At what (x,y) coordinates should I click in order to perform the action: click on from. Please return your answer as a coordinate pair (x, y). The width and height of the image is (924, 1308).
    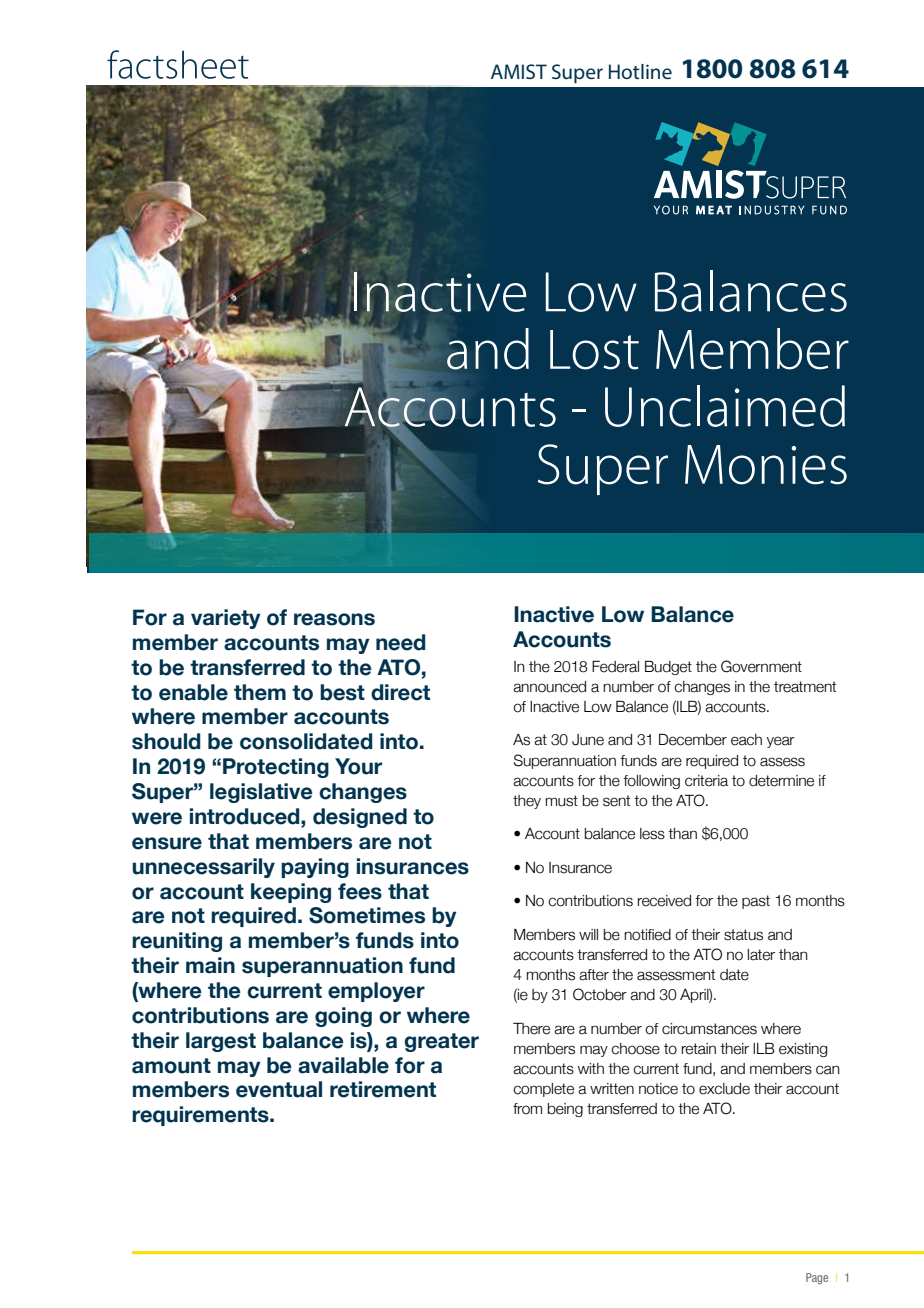
    Looking at the image, I should click on (527, 1109).
